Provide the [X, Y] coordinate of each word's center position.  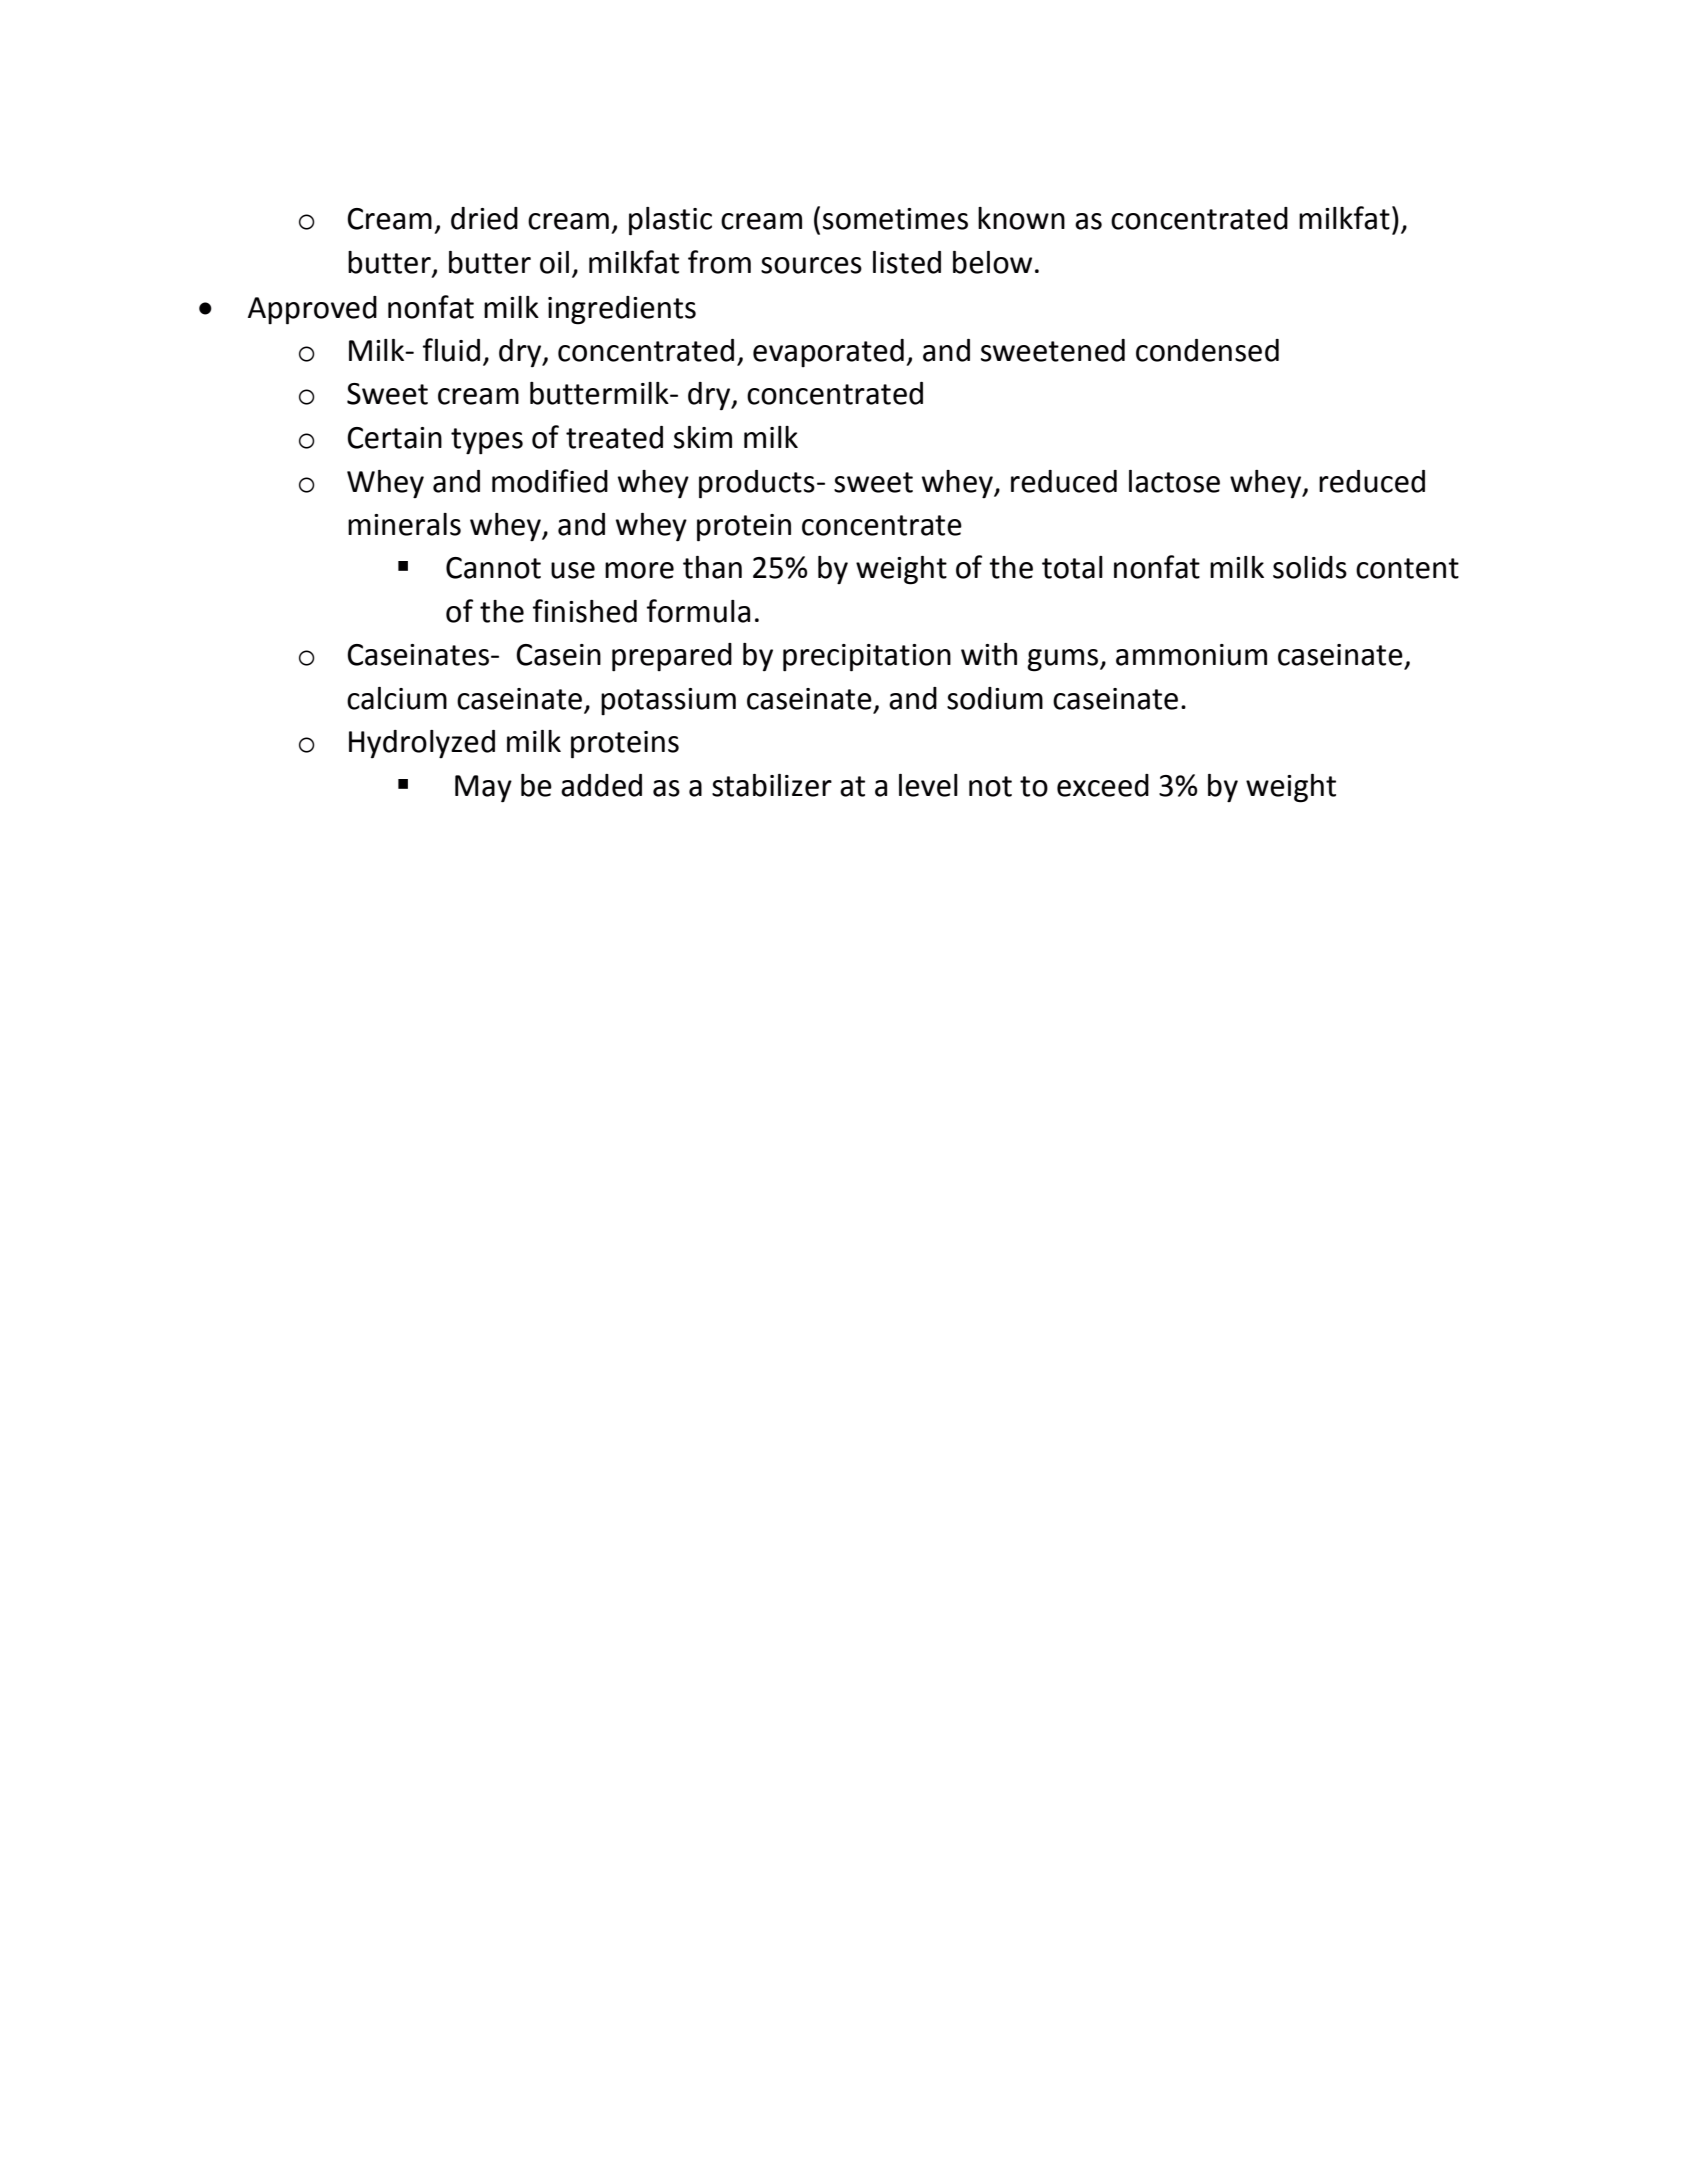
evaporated [828, 353]
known [1021, 218]
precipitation [867, 658]
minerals [404, 524]
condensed [1207, 350]
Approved [312, 310]
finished [585, 611]
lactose [1174, 481]
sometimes [895, 219]
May [483, 789]
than [712, 567]
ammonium [1191, 655]
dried [484, 218]
